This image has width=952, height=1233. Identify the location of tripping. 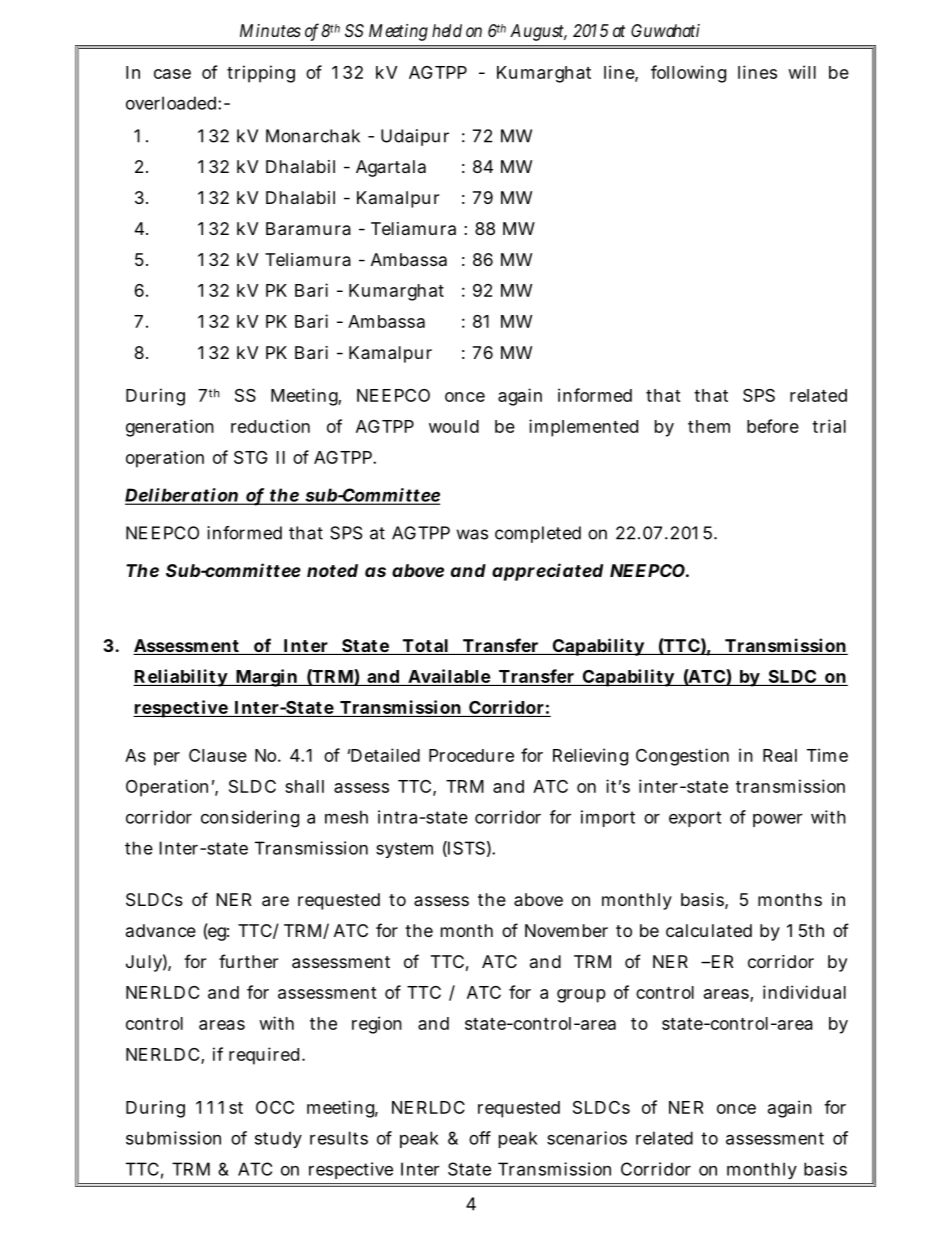
(261, 74).
